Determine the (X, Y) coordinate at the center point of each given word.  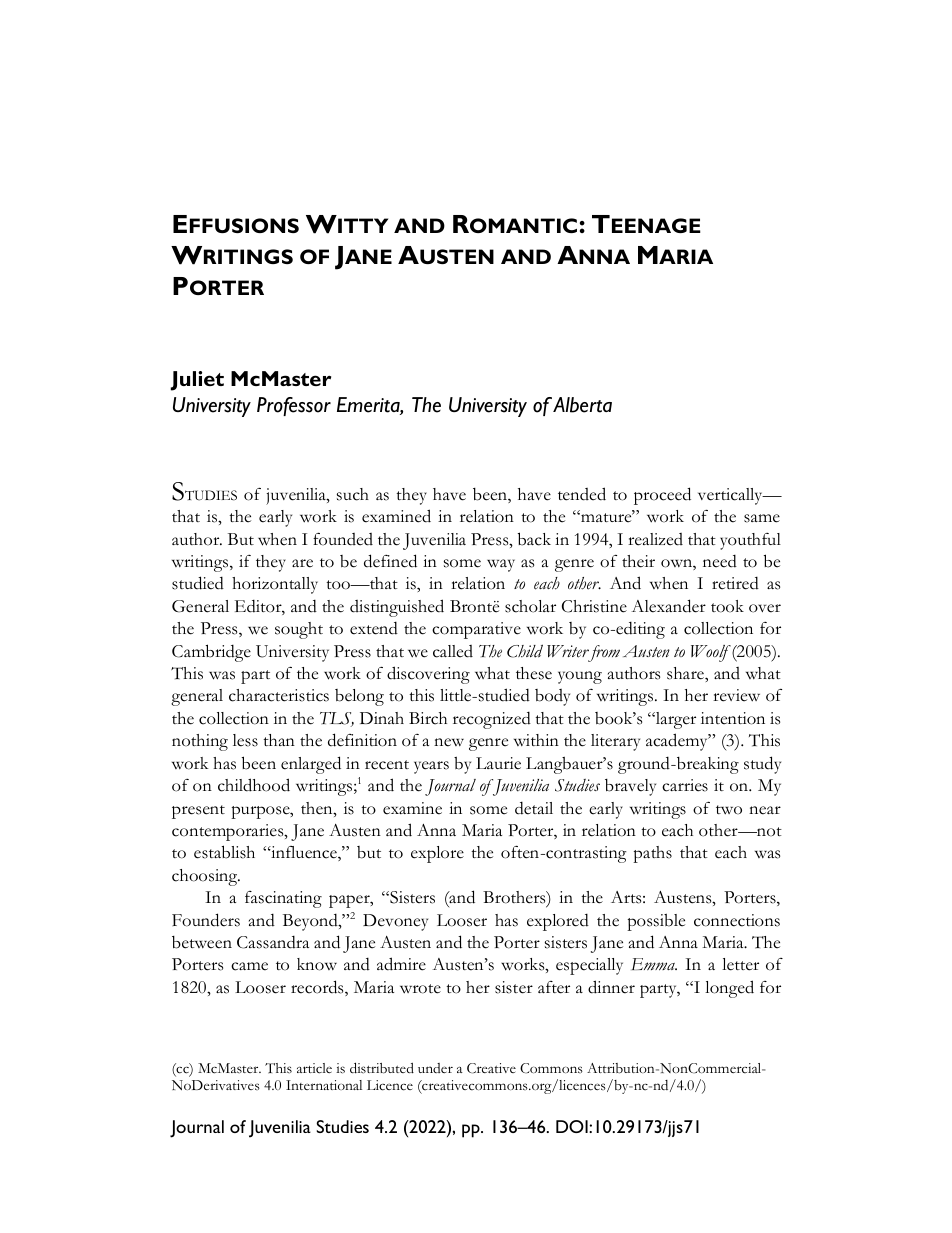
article (314, 1068)
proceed (662, 496)
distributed (382, 1068)
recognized (492, 720)
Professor (294, 406)
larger (675, 720)
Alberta (582, 405)
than (279, 740)
